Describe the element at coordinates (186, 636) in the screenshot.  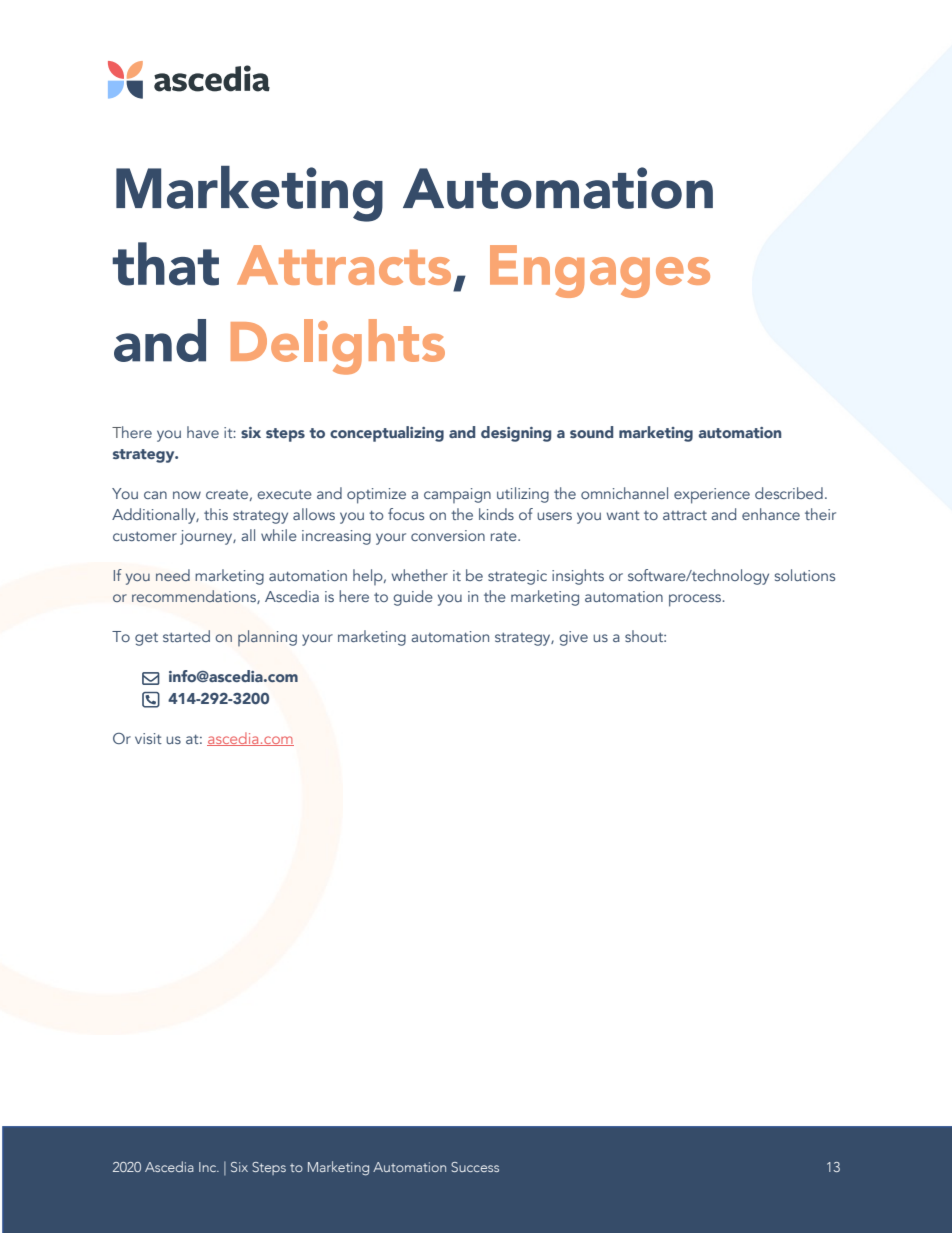
I see `started` at that location.
